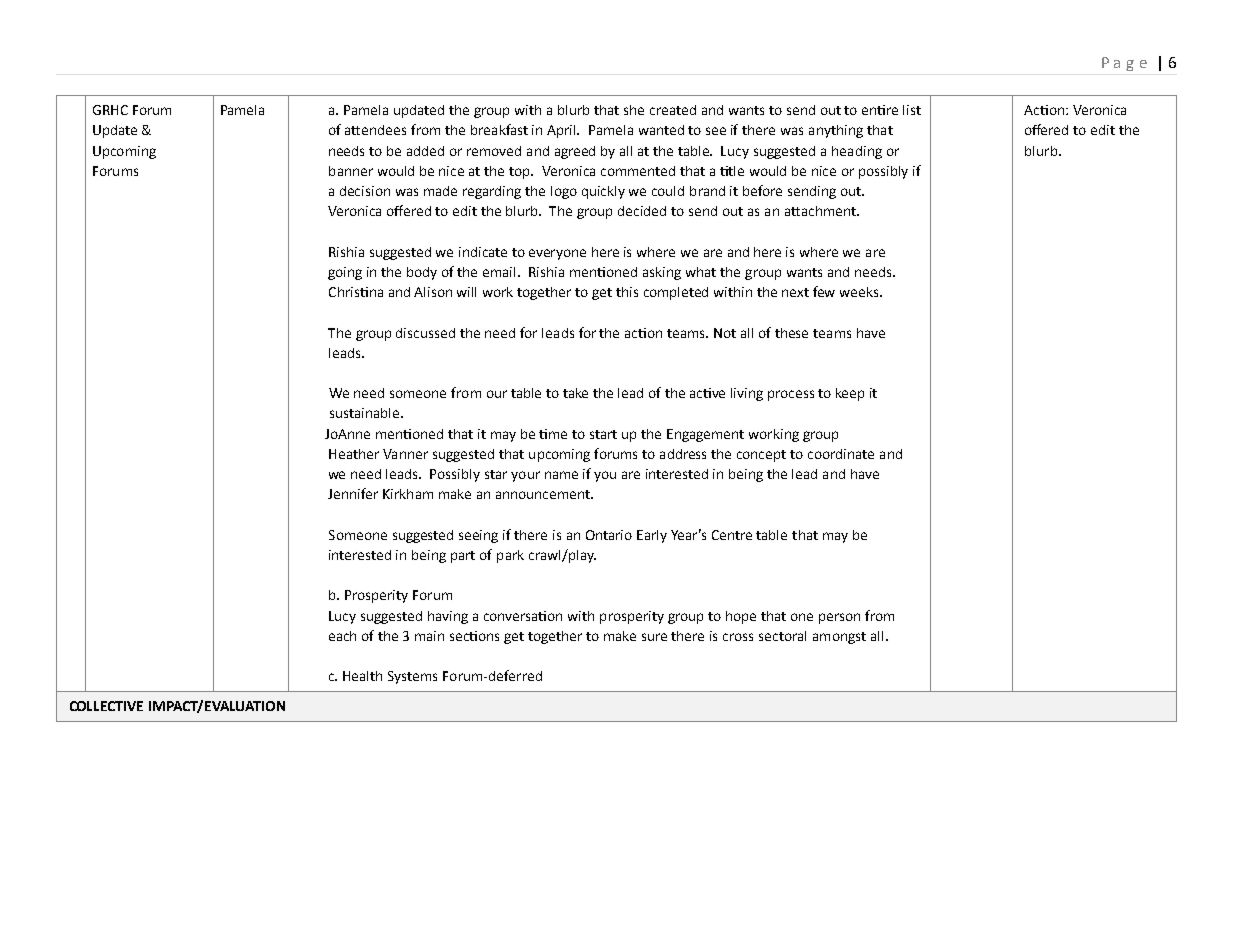 Image resolution: width=1233 pixels, height=952 pixels. Describe the element at coordinates (466, 292) in the document. I see `will` at that location.
